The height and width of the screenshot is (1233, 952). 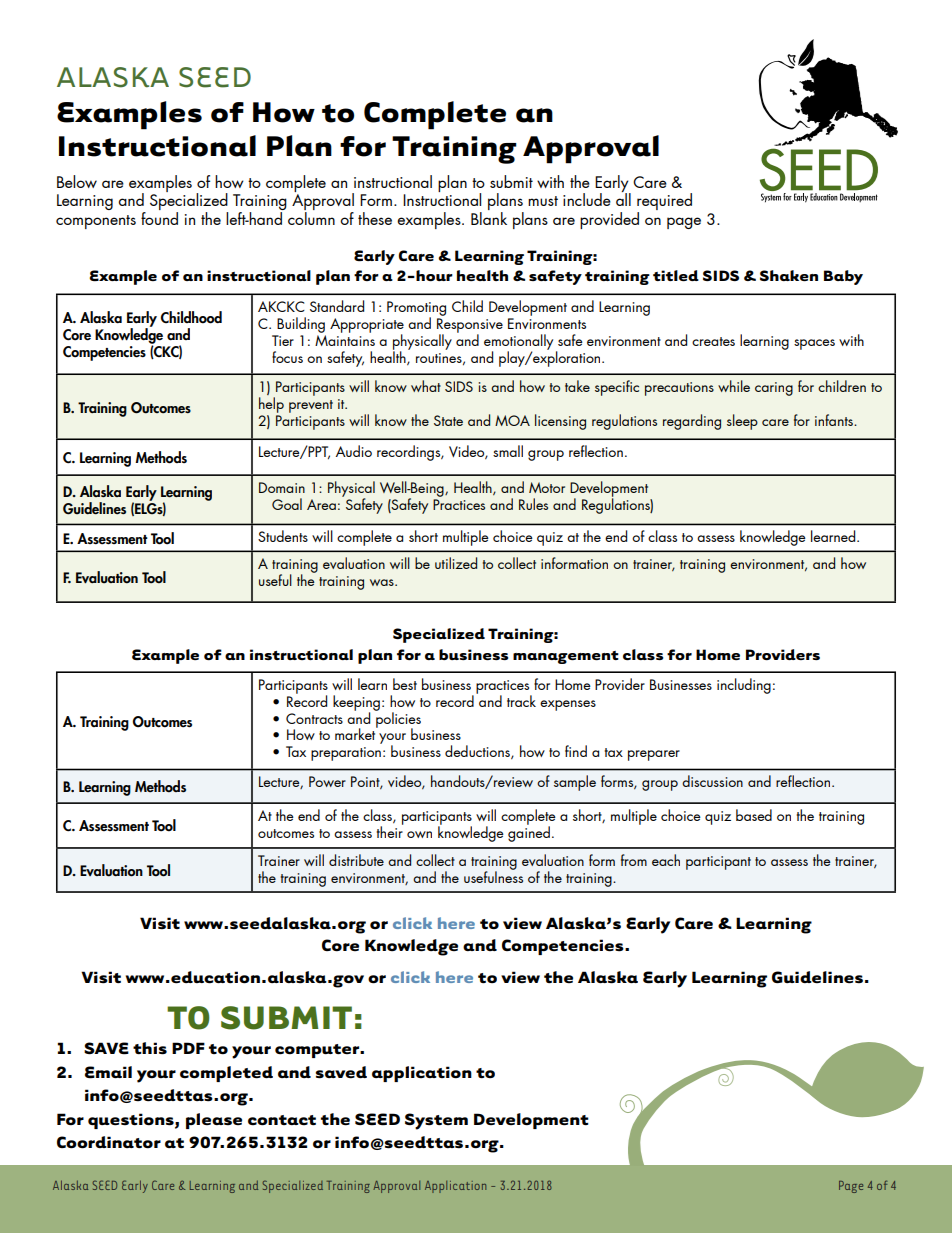 What do you see at coordinates (214, 1121) in the screenshot?
I see `please` at bounding box center [214, 1121].
